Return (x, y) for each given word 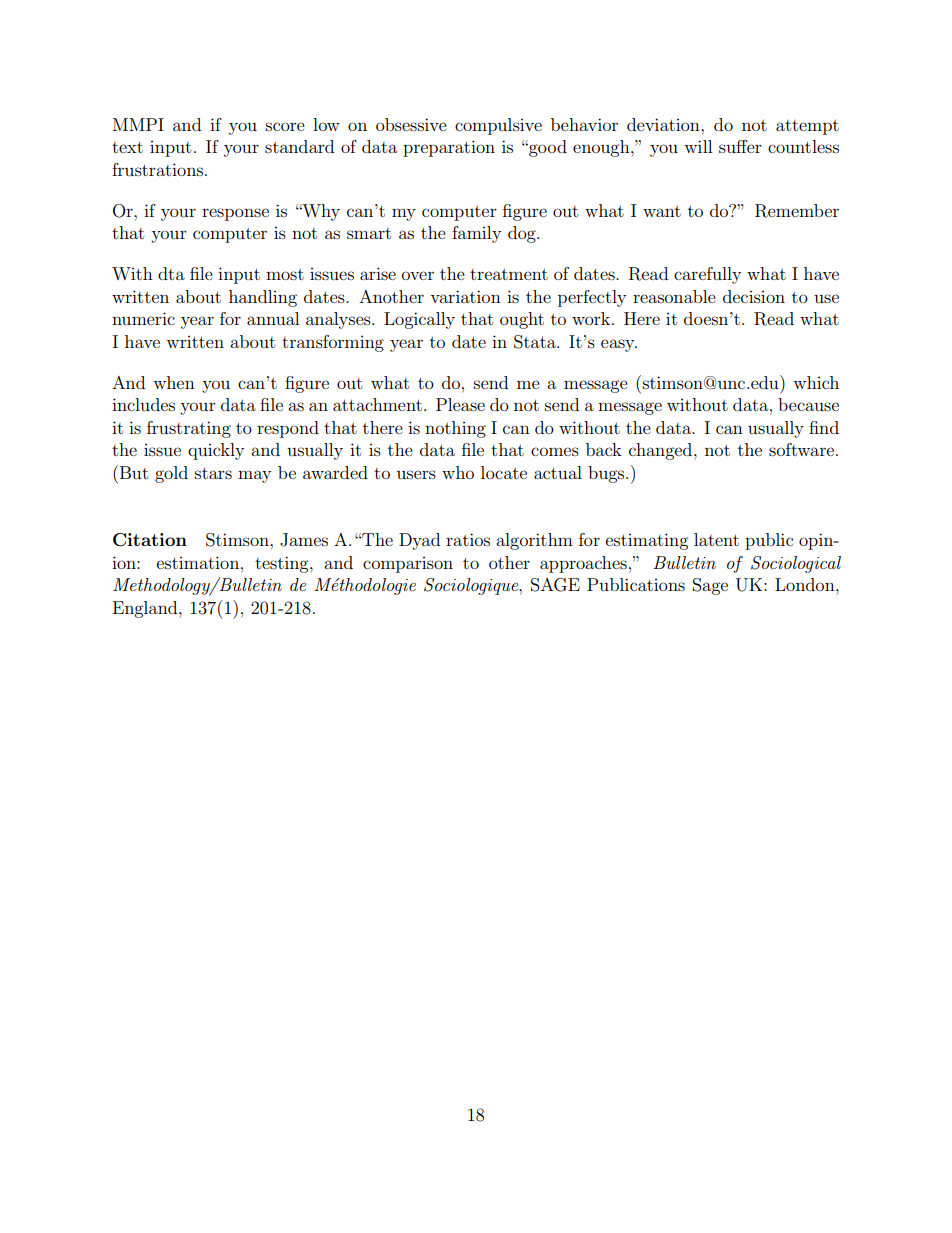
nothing (455, 429)
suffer (740, 146)
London (806, 584)
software (801, 449)
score (285, 126)
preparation (449, 148)
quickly (216, 451)
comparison (408, 565)
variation (465, 296)
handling (263, 298)
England (146, 609)
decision (754, 296)
